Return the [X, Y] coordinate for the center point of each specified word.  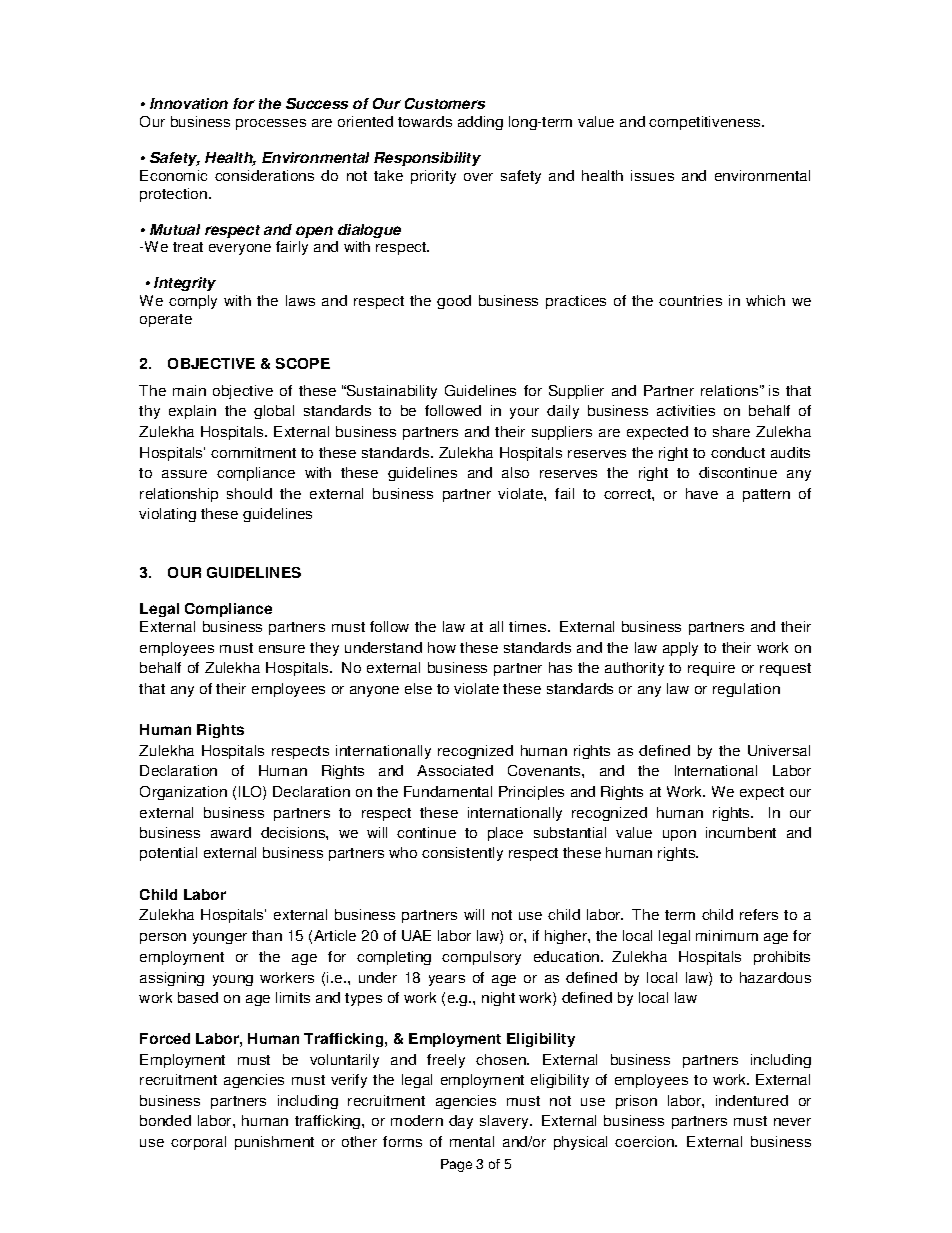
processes [271, 124]
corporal [198, 1143]
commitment [253, 452]
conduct [738, 452]
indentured [752, 1100]
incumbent [741, 832]
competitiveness [706, 123]
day [461, 1122]
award [231, 832]
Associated [455, 770]
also [515, 472]
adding [480, 123]
